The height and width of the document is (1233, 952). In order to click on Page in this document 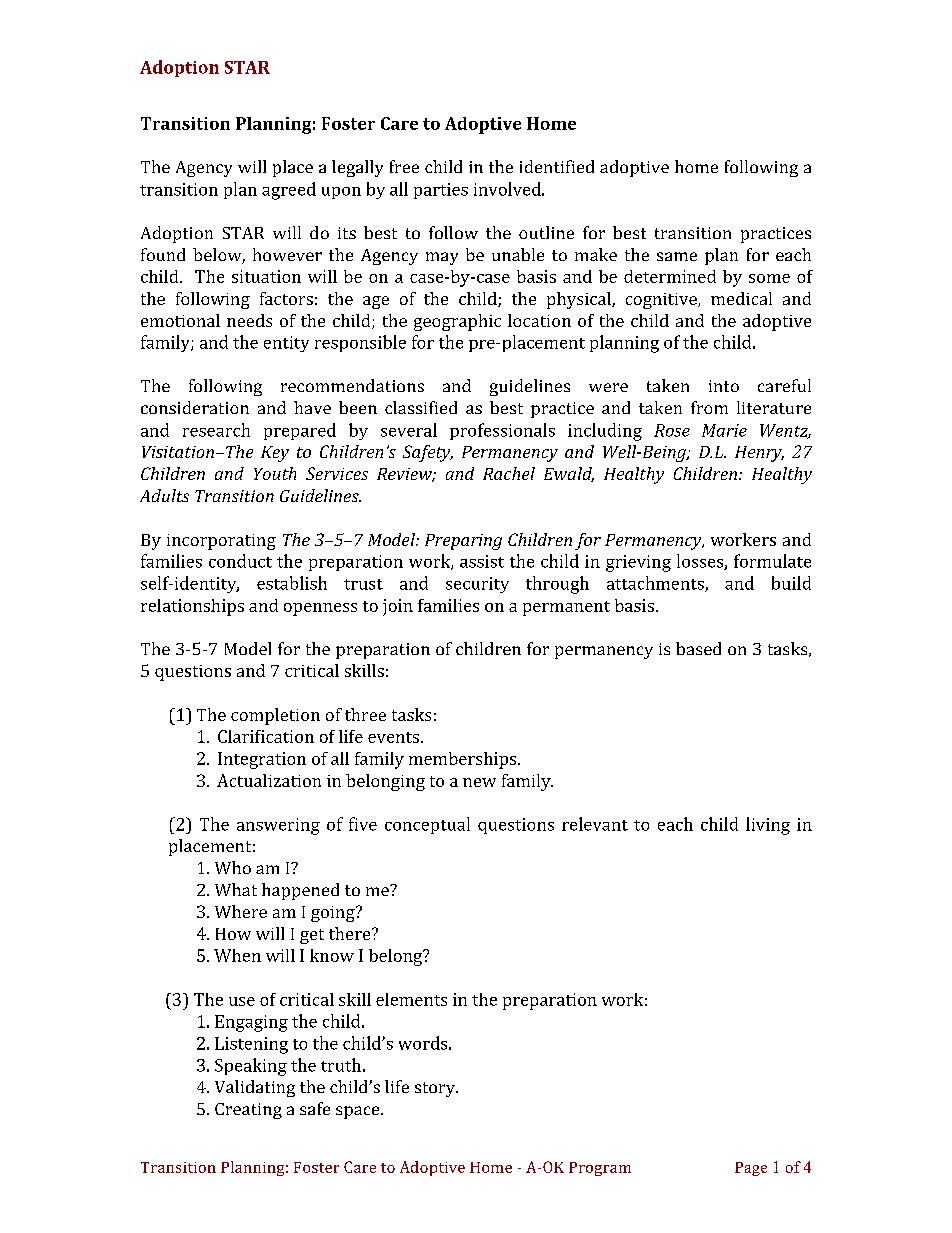, I will do `click(751, 1169)`.
